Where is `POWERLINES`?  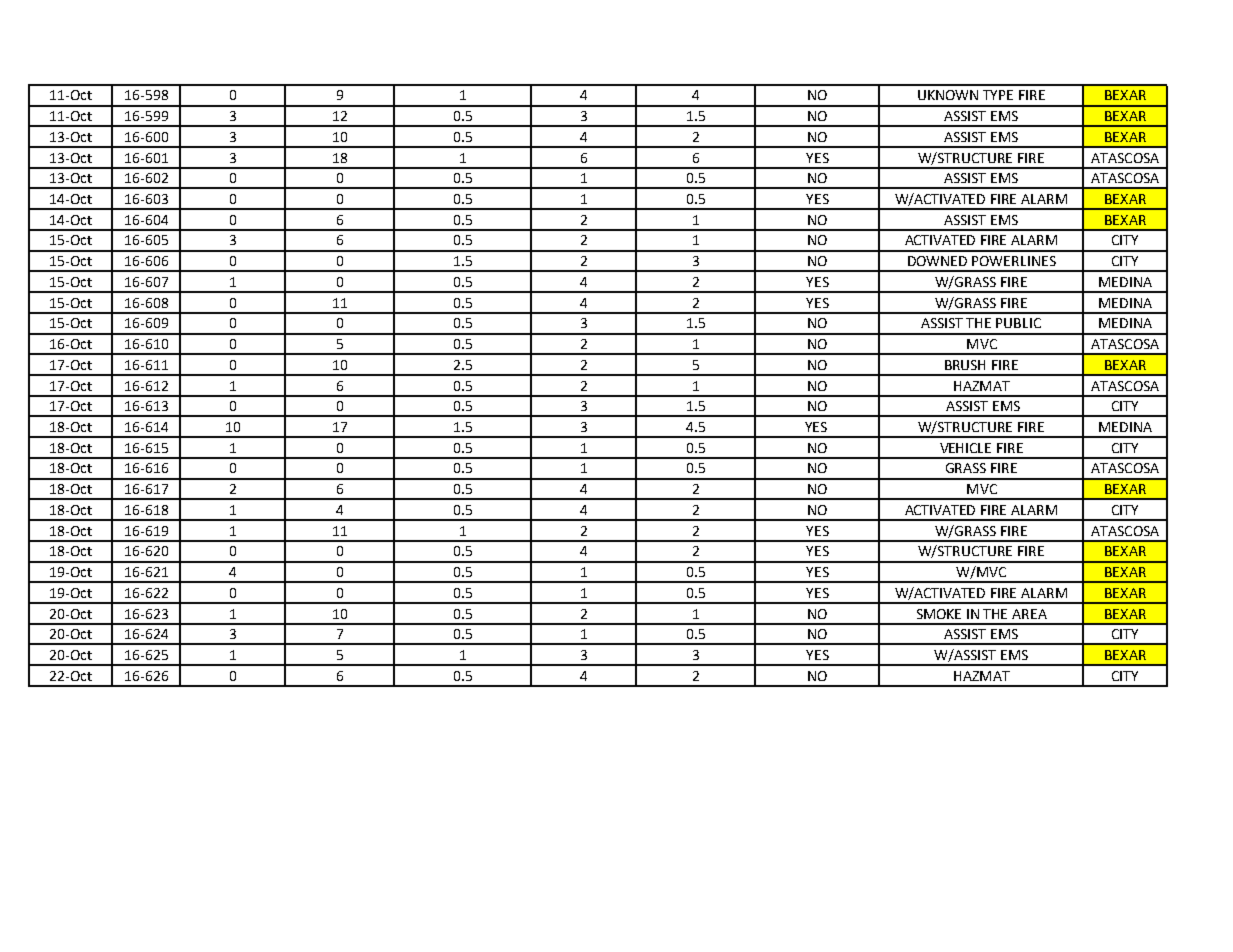
POWERLINES is located at coordinates (1014, 261).
